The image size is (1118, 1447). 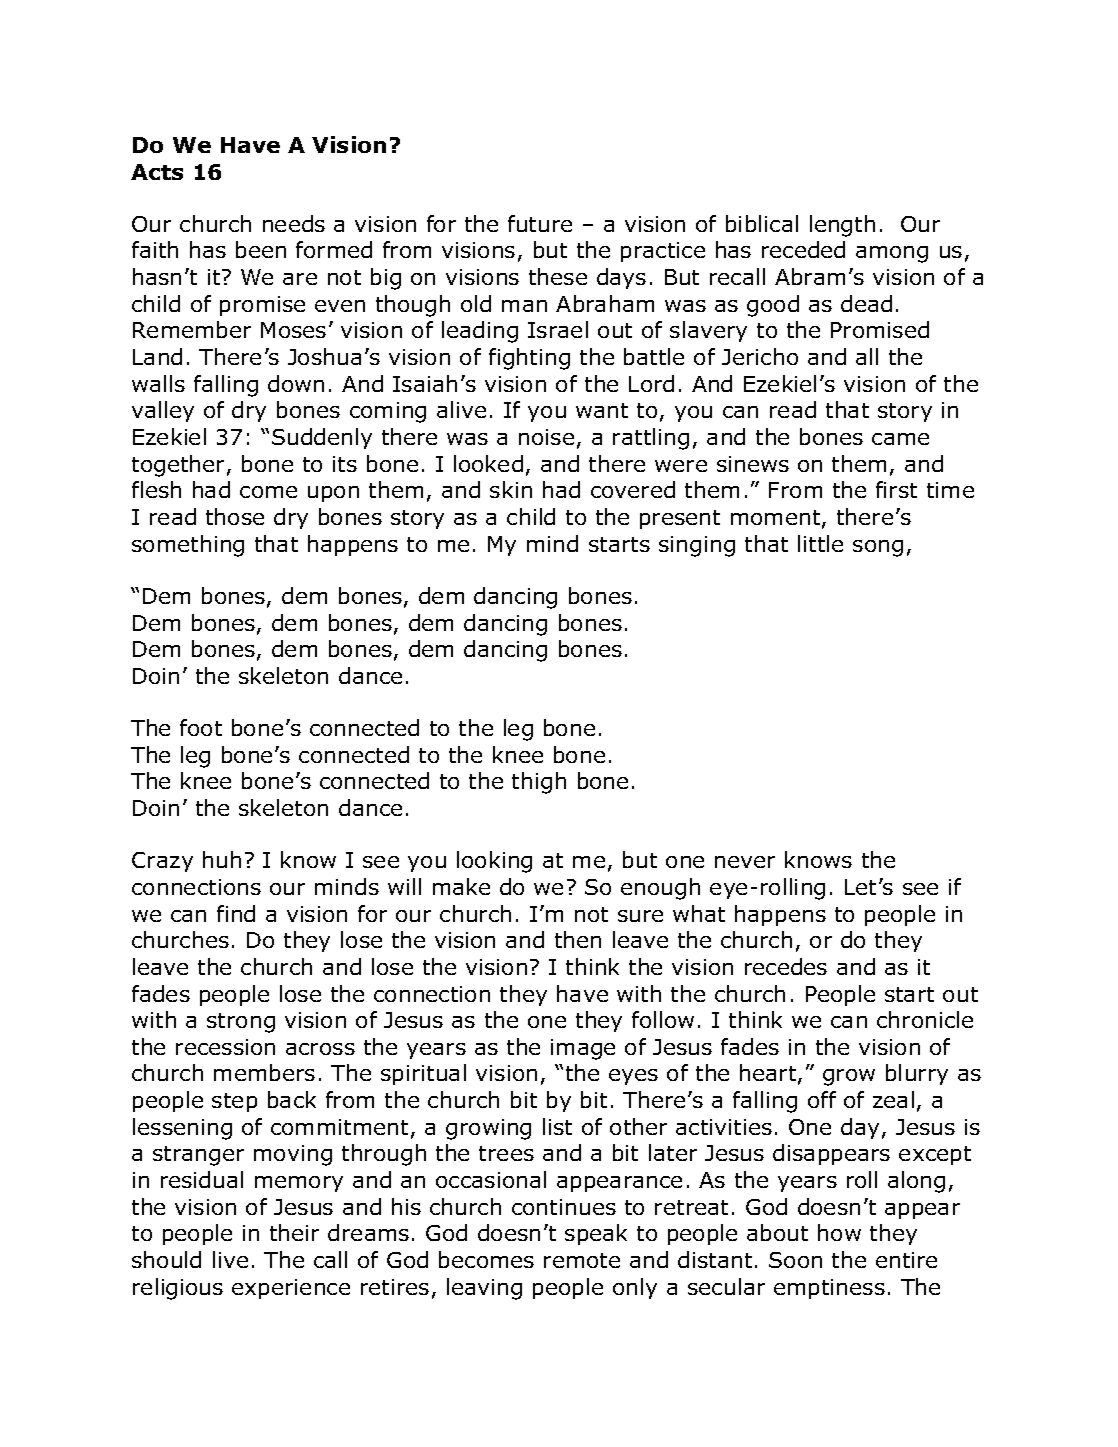 What do you see at coordinates (540, 223) in the image?
I see `future` at bounding box center [540, 223].
